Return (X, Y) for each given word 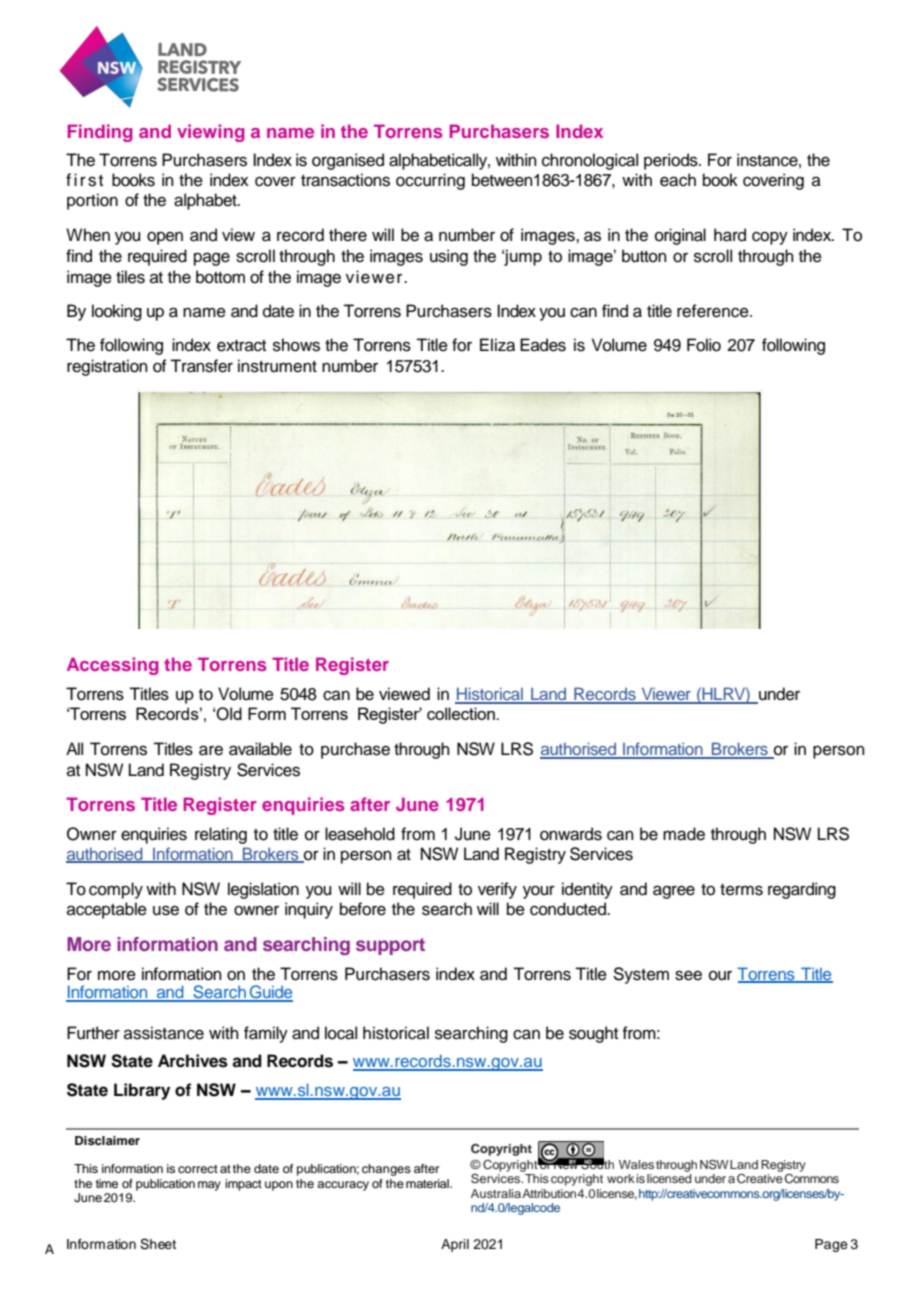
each (678, 180)
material (428, 1183)
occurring (430, 181)
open (165, 238)
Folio (704, 345)
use (166, 910)
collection (462, 713)
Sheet (158, 1244)
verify (497, 890)
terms (741, 890)
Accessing (113, 666)
